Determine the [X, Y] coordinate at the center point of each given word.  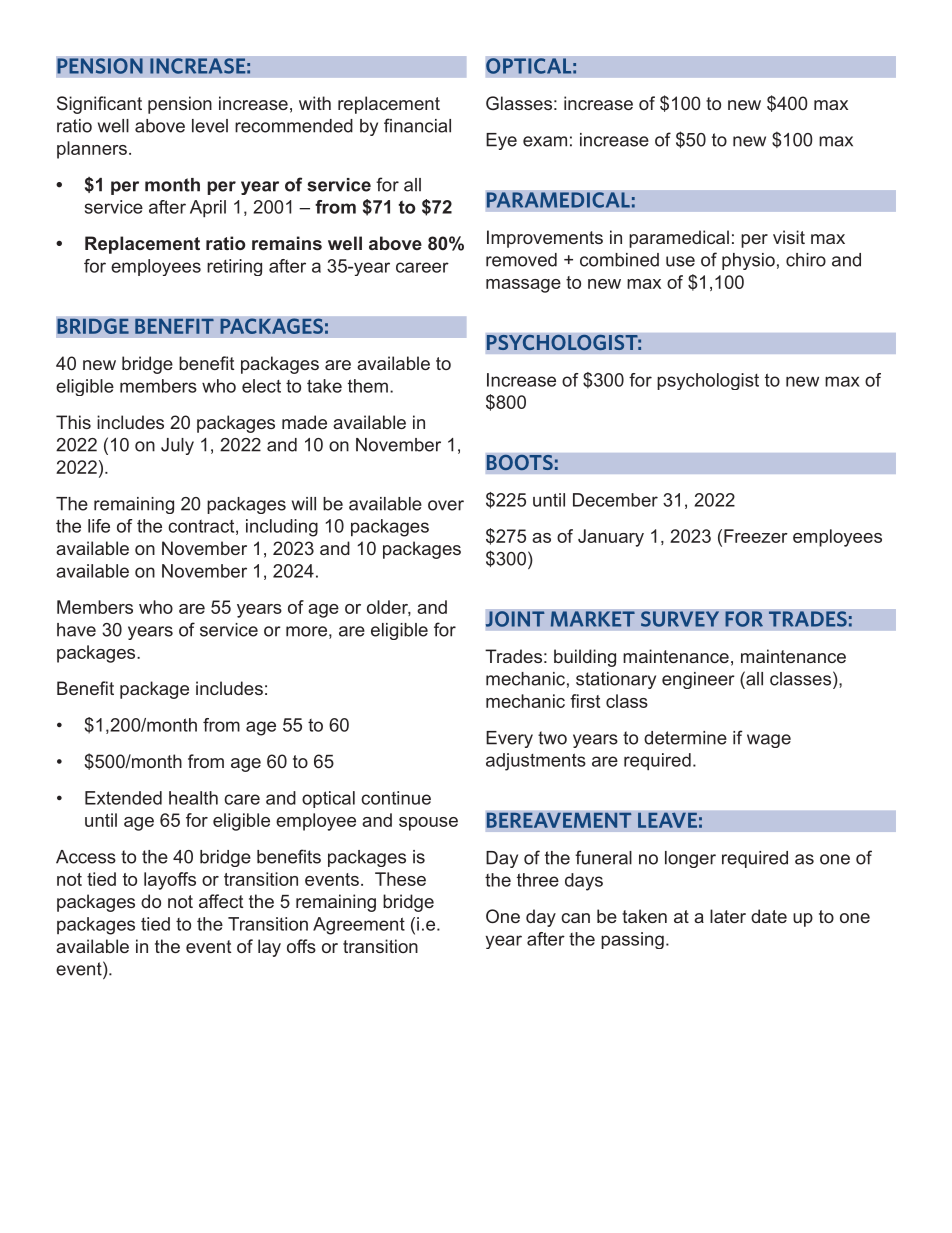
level [210, 126]
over [446, 505]
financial [417, 125]
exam [545, 141]
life [99, 526]
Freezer [756, 536]
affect [221, 901]
